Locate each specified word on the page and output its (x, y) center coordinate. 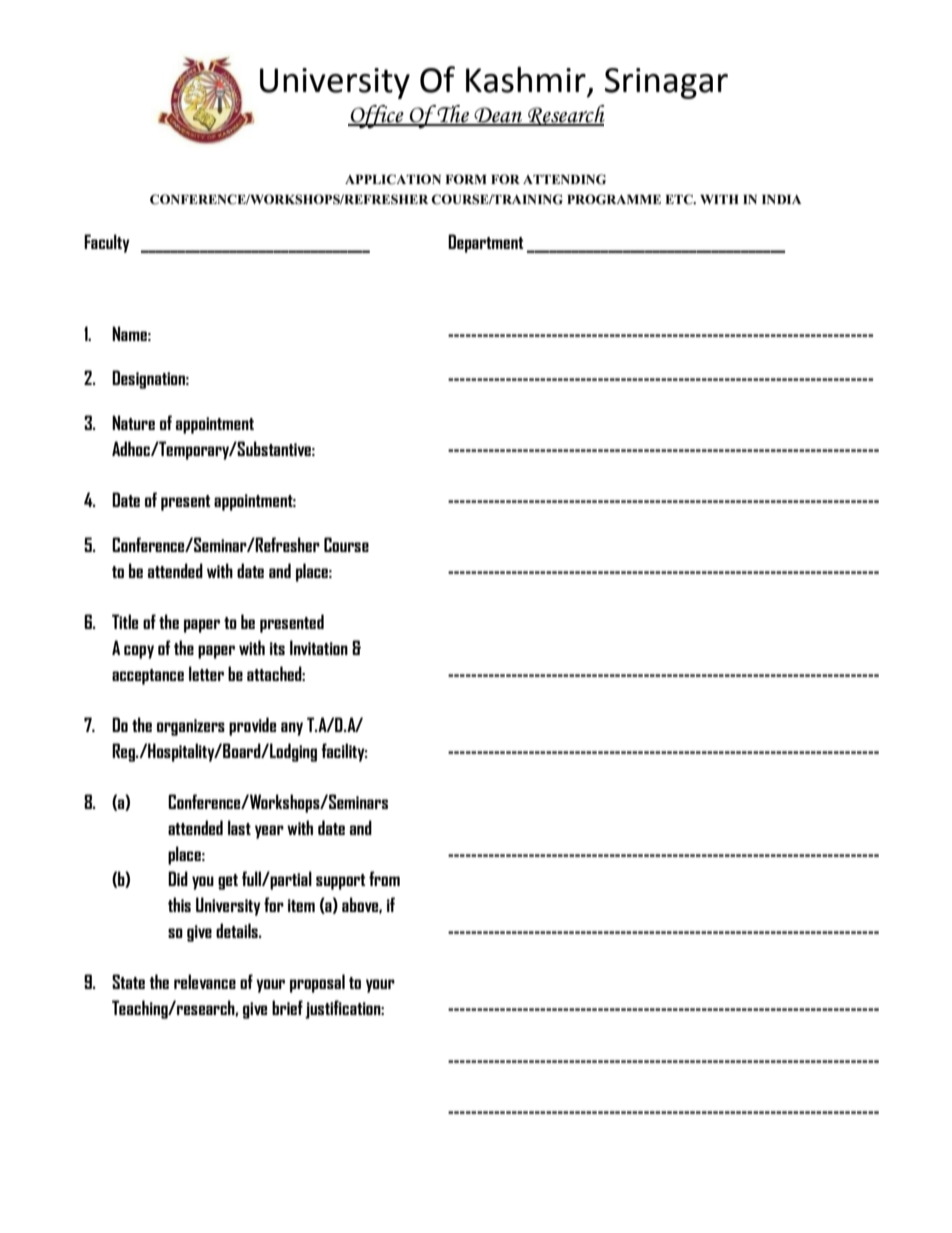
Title (125, 621)
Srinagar (666, 83)
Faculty (107, 243)
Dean (498, 116)
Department (485, 243)
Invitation (319, 647)
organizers (191, 727)
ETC (680, 199)
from (384, 878)
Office (377, 117)
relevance (205, 981)
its (277, 648)
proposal (317, 983)
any (292, 729)
